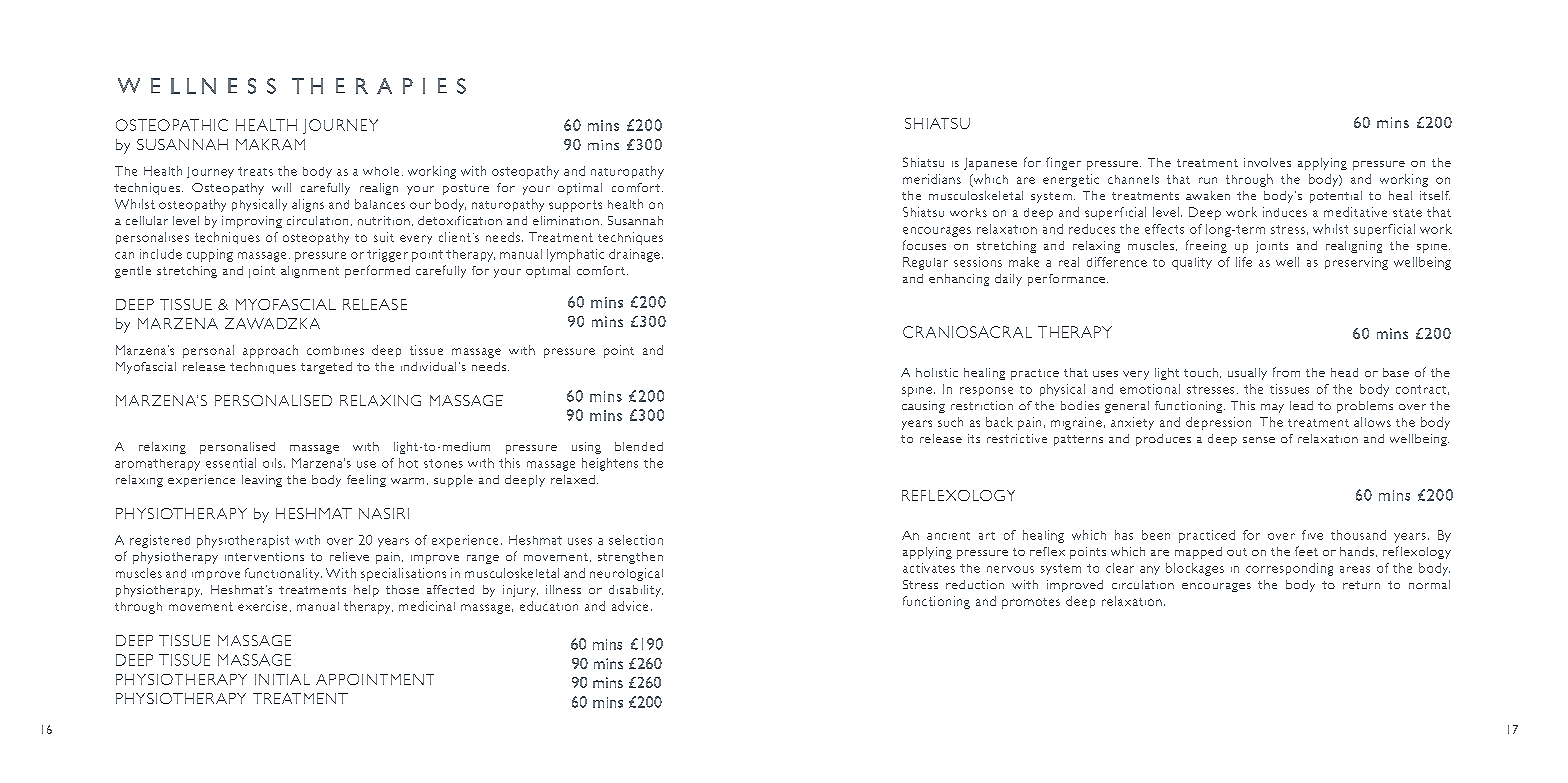 The image size is (1568, 783). Describe the element at coordinates (262, 481) in the document. I see `leaving` at that location.
